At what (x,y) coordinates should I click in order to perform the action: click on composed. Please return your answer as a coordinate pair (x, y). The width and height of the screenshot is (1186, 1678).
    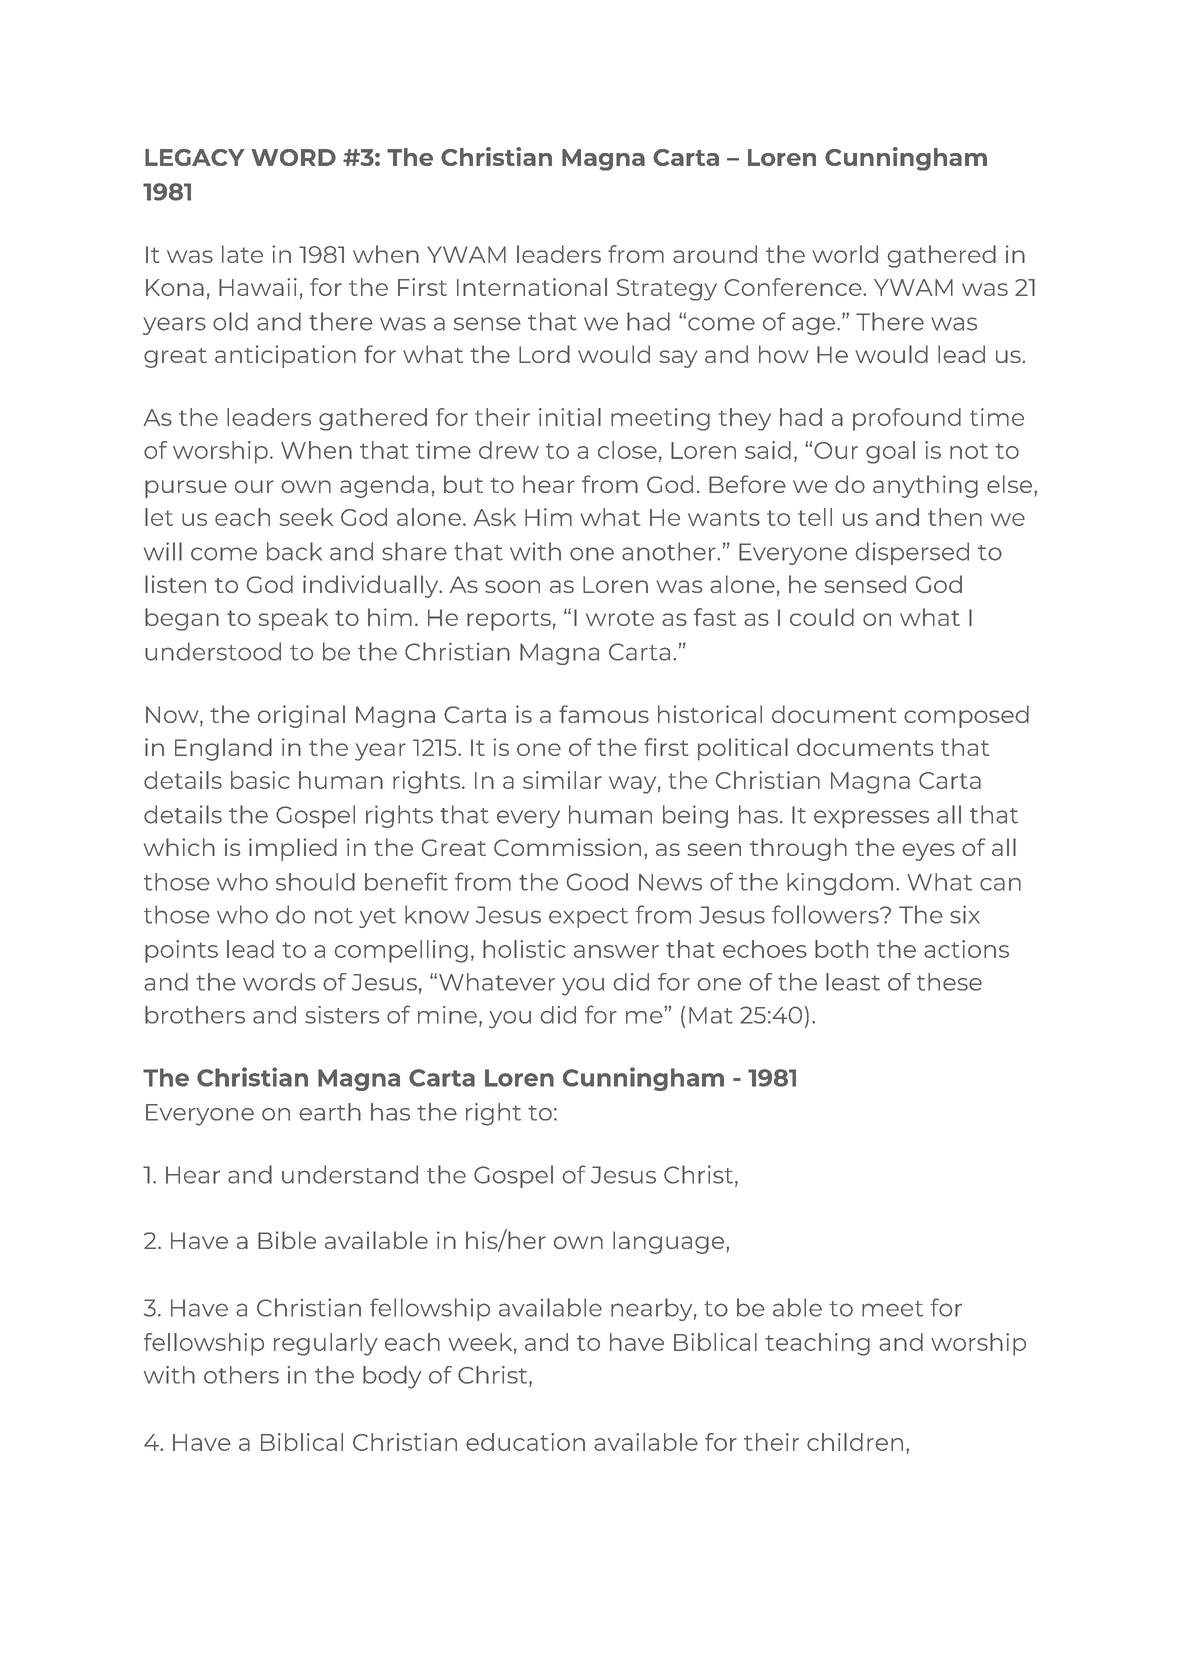
    Looking at the image, I should click on (966, 716).
